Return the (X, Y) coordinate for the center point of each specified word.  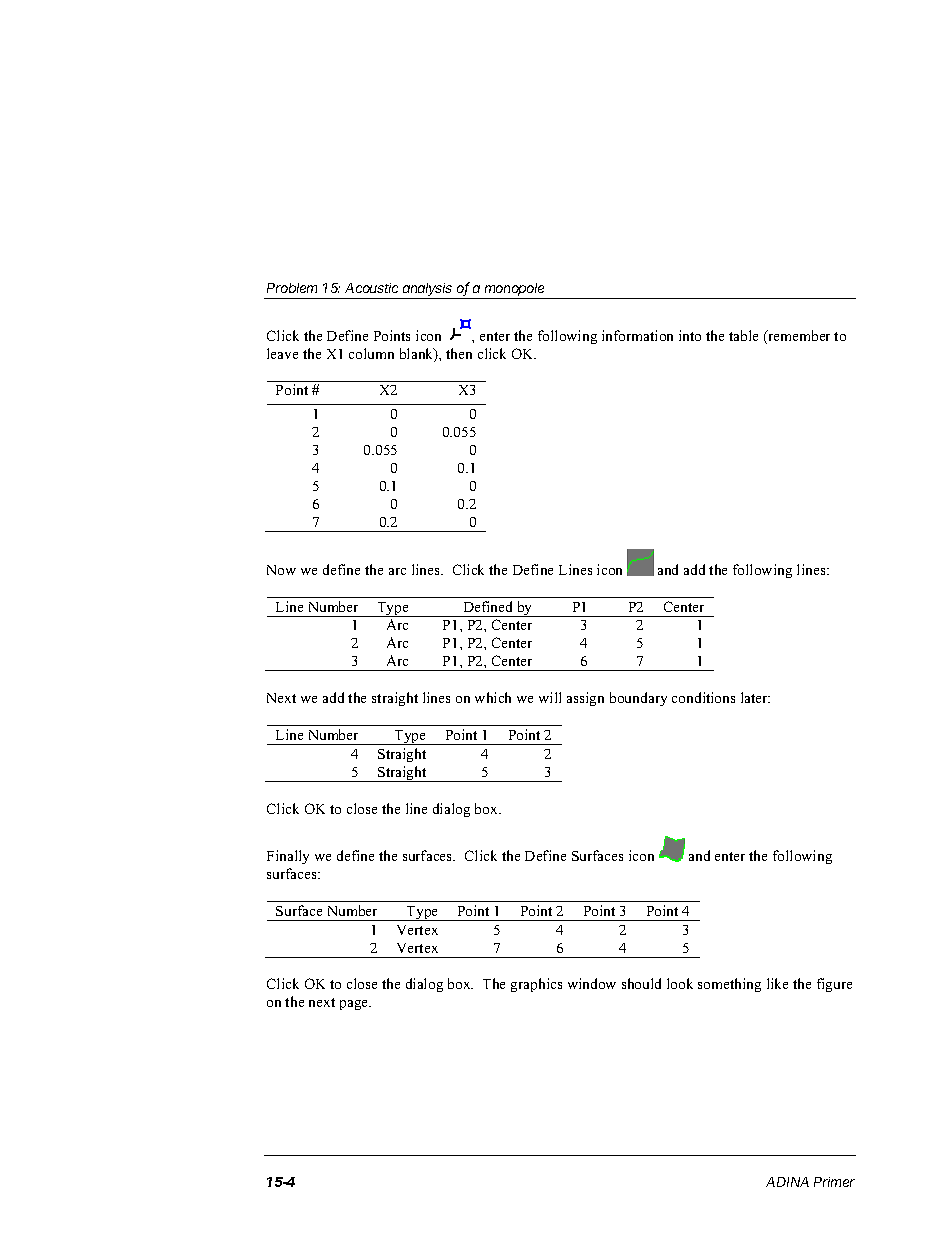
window (592, 983)
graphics (536, 985)
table (743, 335)
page (355, 1005)
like (777, 983)
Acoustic (371, 288)
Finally (288, 857)
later (755, 697)
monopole (515, 291)
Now (281, 570)
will (550, 697)
